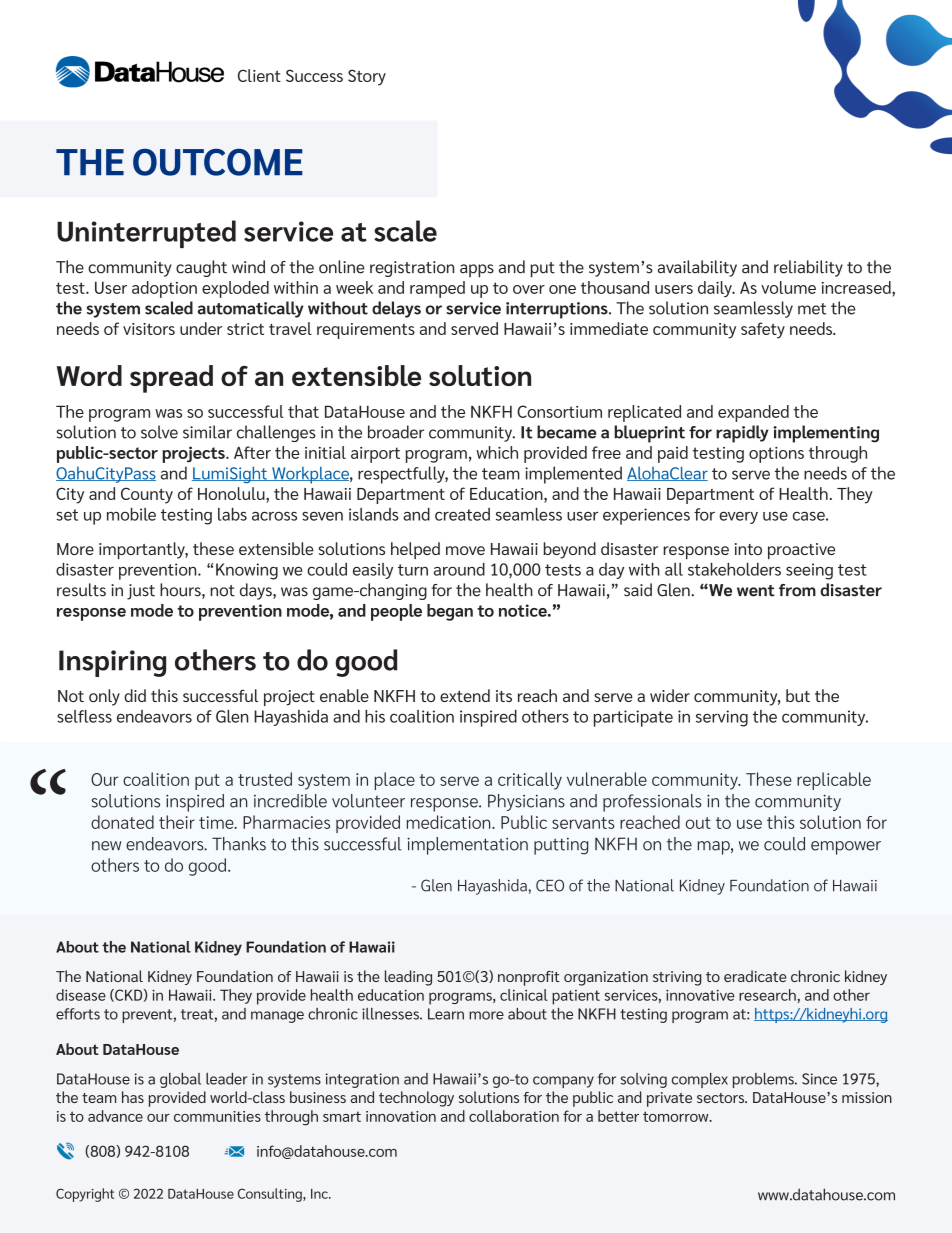 This screenshot has width=952, height=1233. Describe the element at coordinates (756, 591) in the screenshot. I see `went` at that location.
